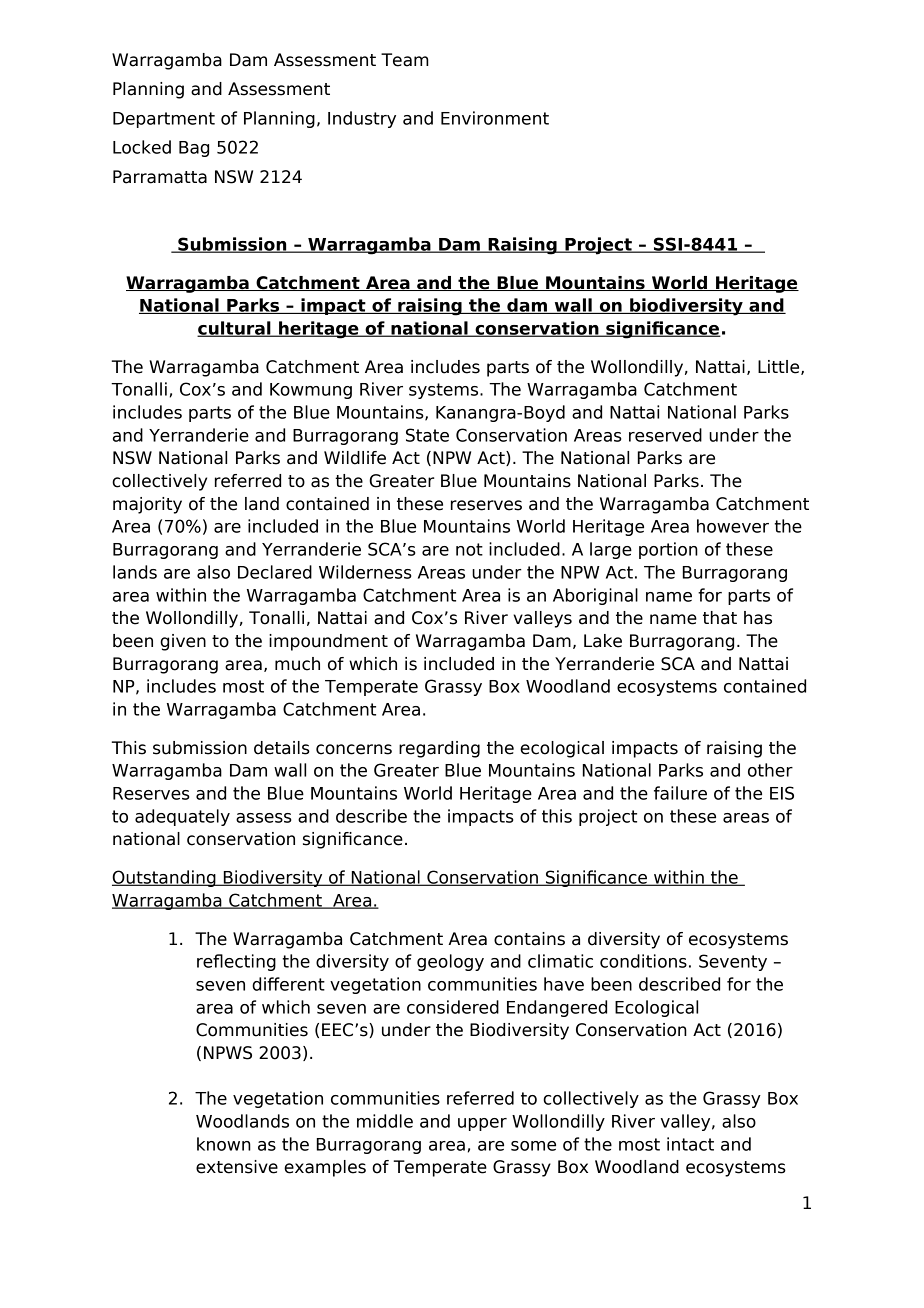  I want to click on not, so click(469, 549).
